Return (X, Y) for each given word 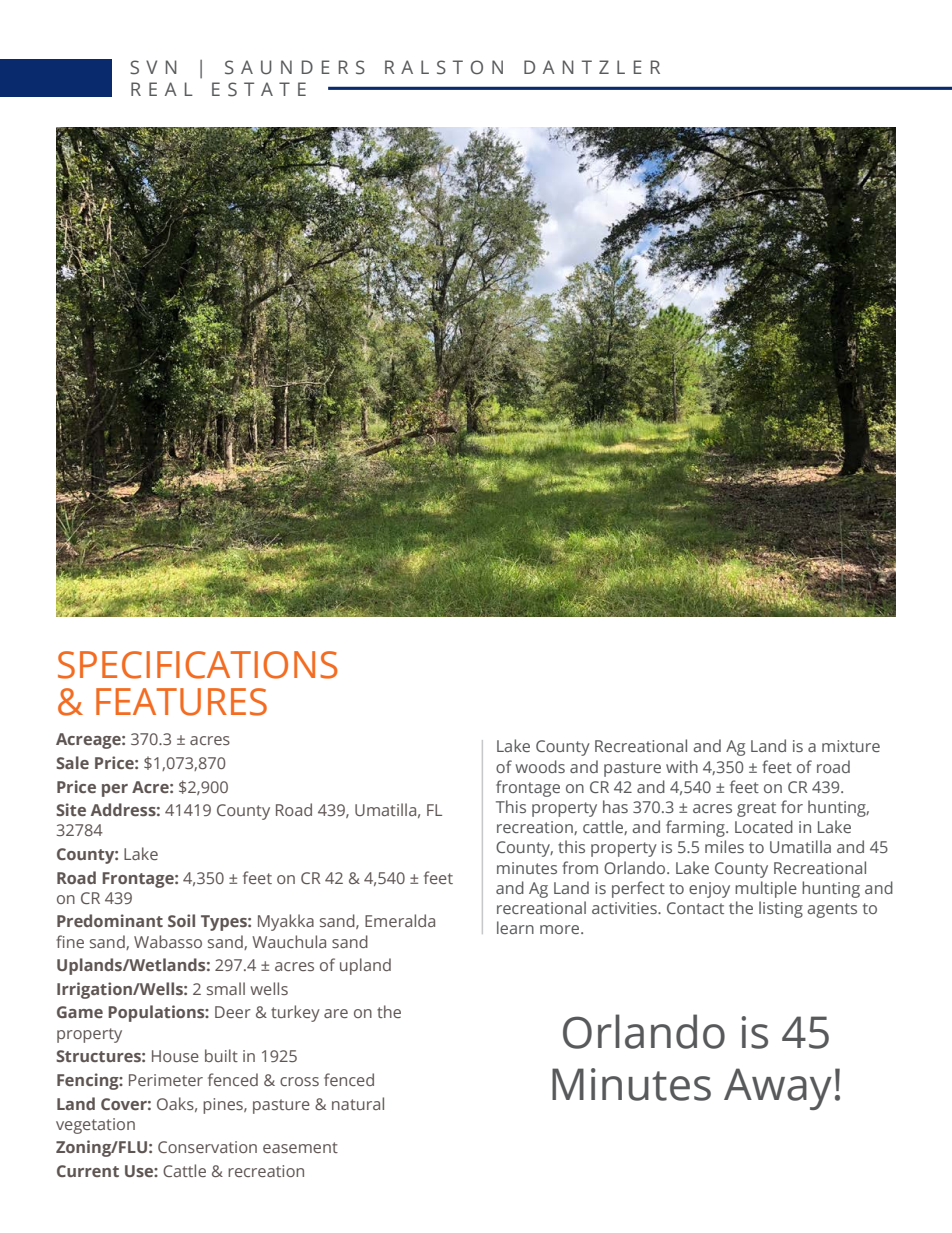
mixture (851, 746)
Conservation (207, 1147)
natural (358, 1103)
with (682, 766)
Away (778, 1089)
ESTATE (259, 89)
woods (540, 766)
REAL (162, 89)
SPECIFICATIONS (198, 665)
